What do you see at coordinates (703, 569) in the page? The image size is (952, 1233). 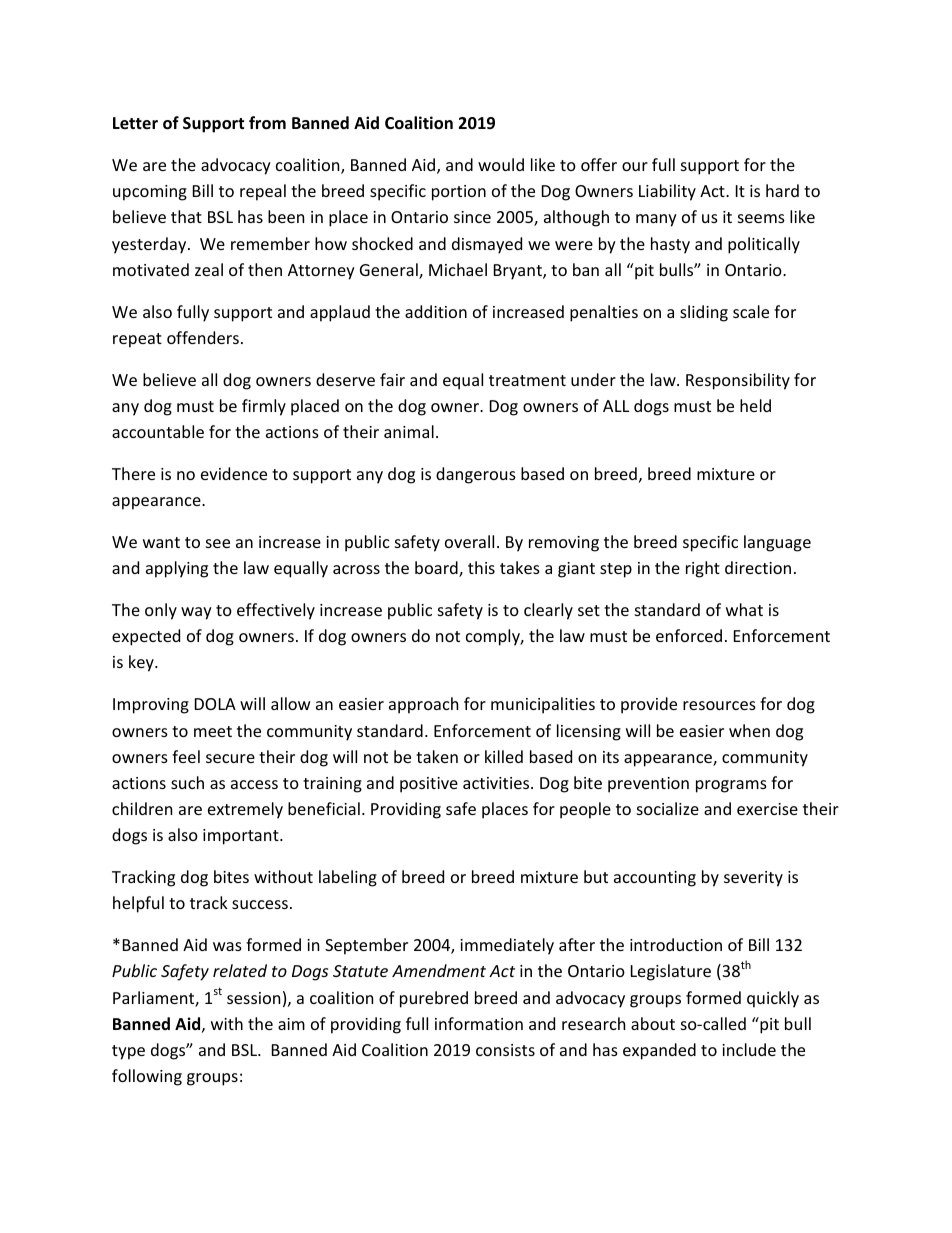 I see `right` at bounding box center [703, 569].
